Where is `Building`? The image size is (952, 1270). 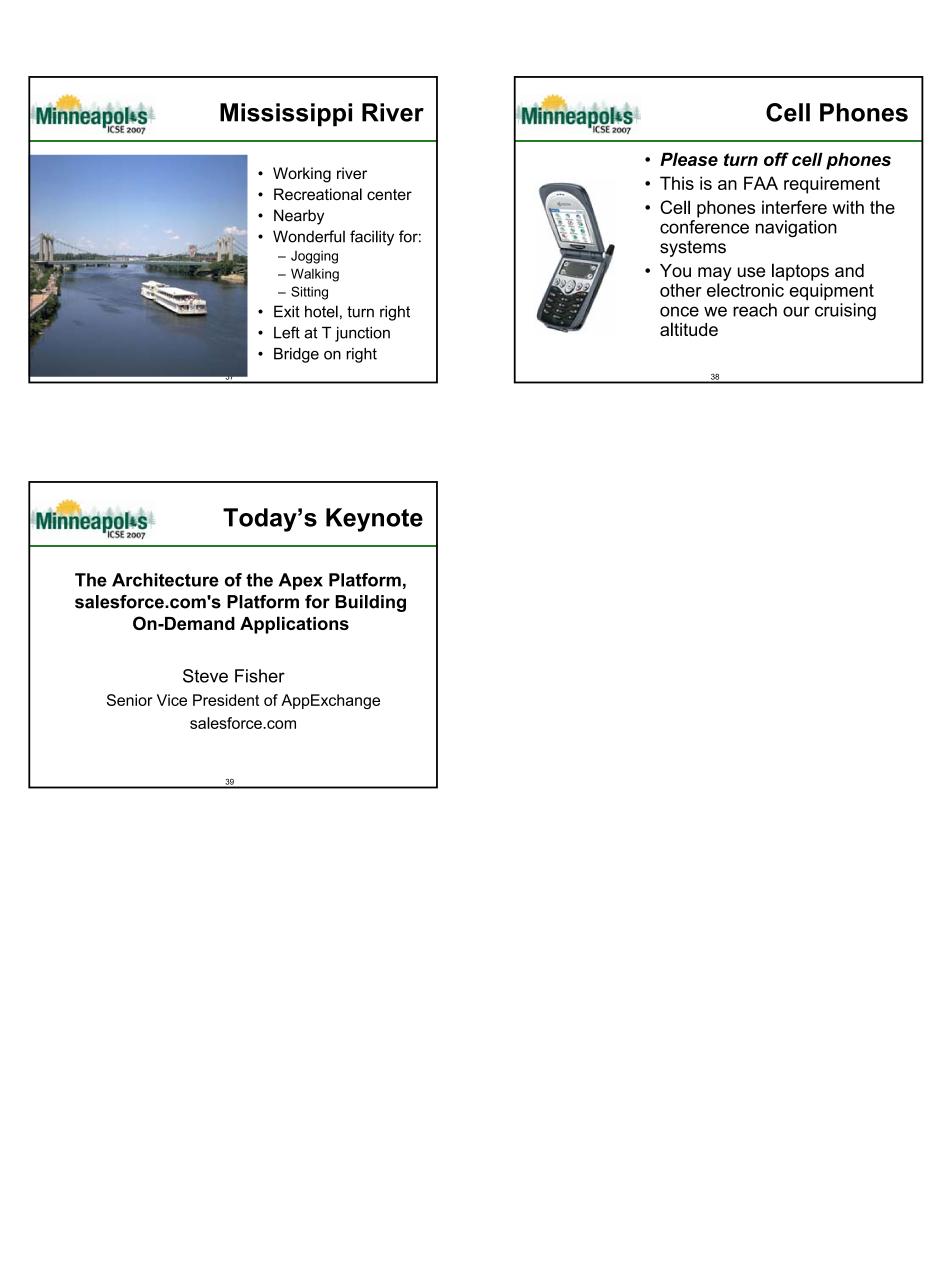
Building is located at coordinates (370, 603).
